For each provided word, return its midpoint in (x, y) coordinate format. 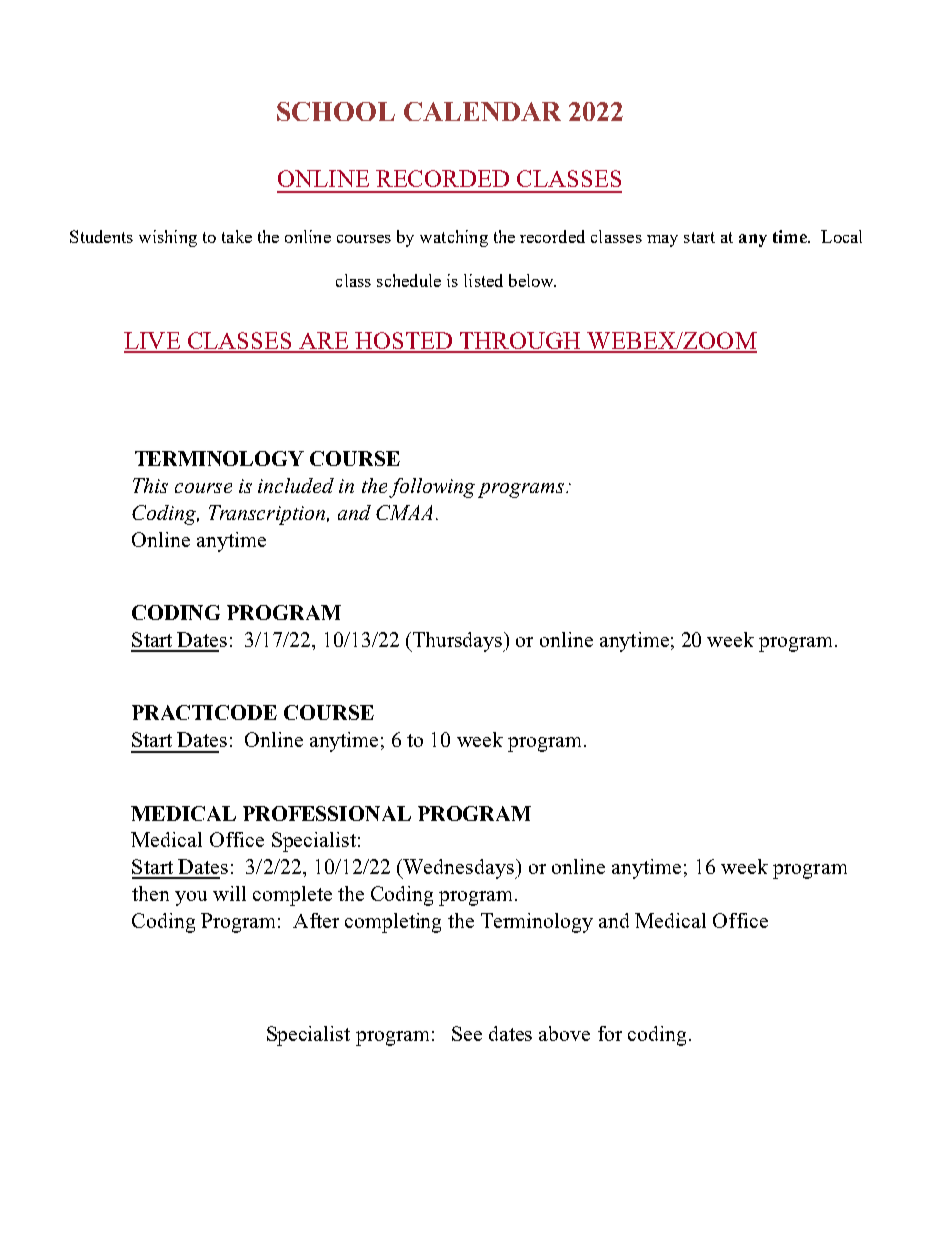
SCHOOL (336, 111)
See (467, 1033)
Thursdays (457, 642)
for (610, 1033)
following (432, 488)
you (191, 898)
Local (841, 236)
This (150, 485)
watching (454, 238)
